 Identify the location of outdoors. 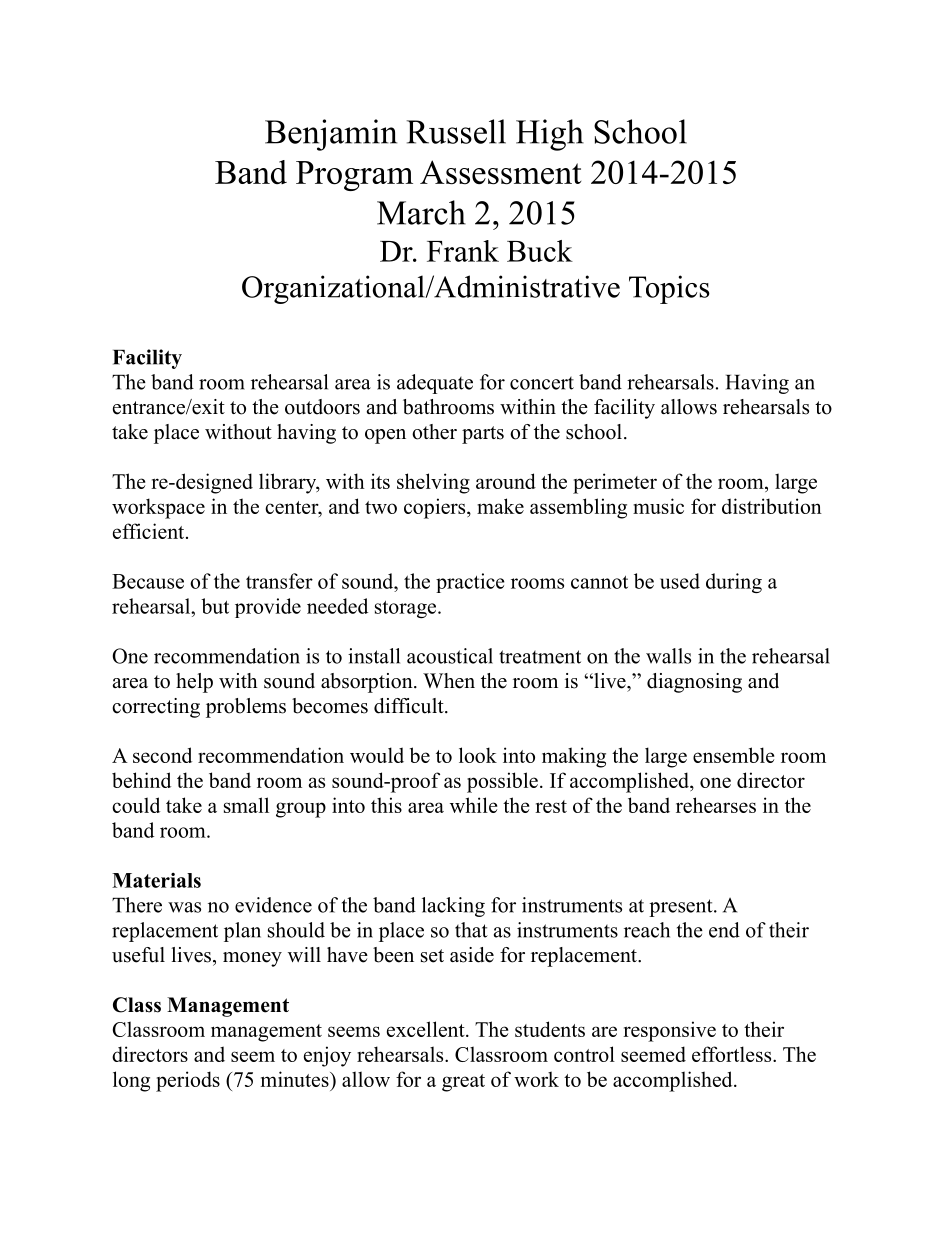
(322, 407).
